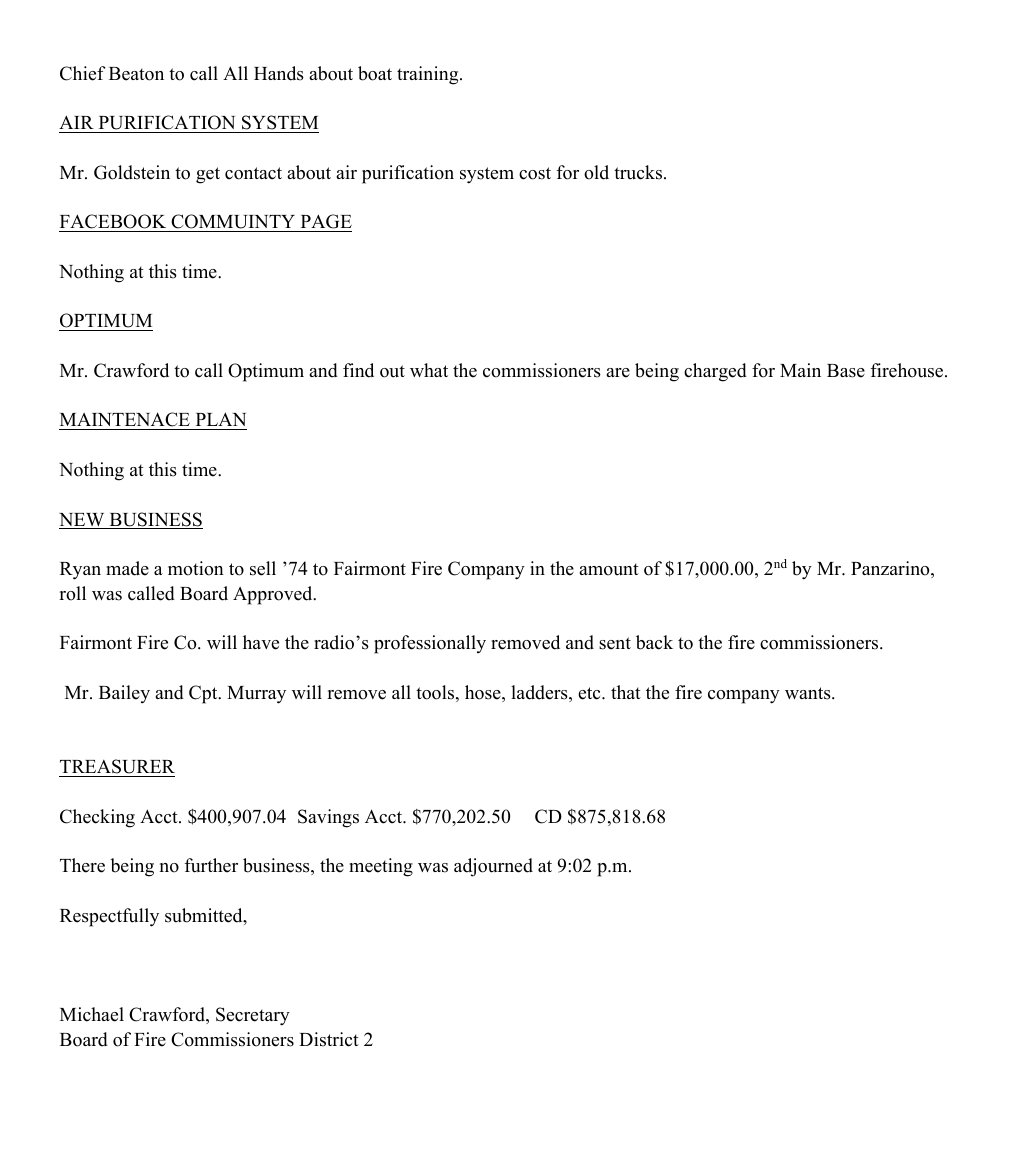 Image resolution: width=1010 pixels, height=1176 pixels. What do you see at coordinates (430, 644) in the screenshot?
I see `professionally` at bounding box center [430, 644].
